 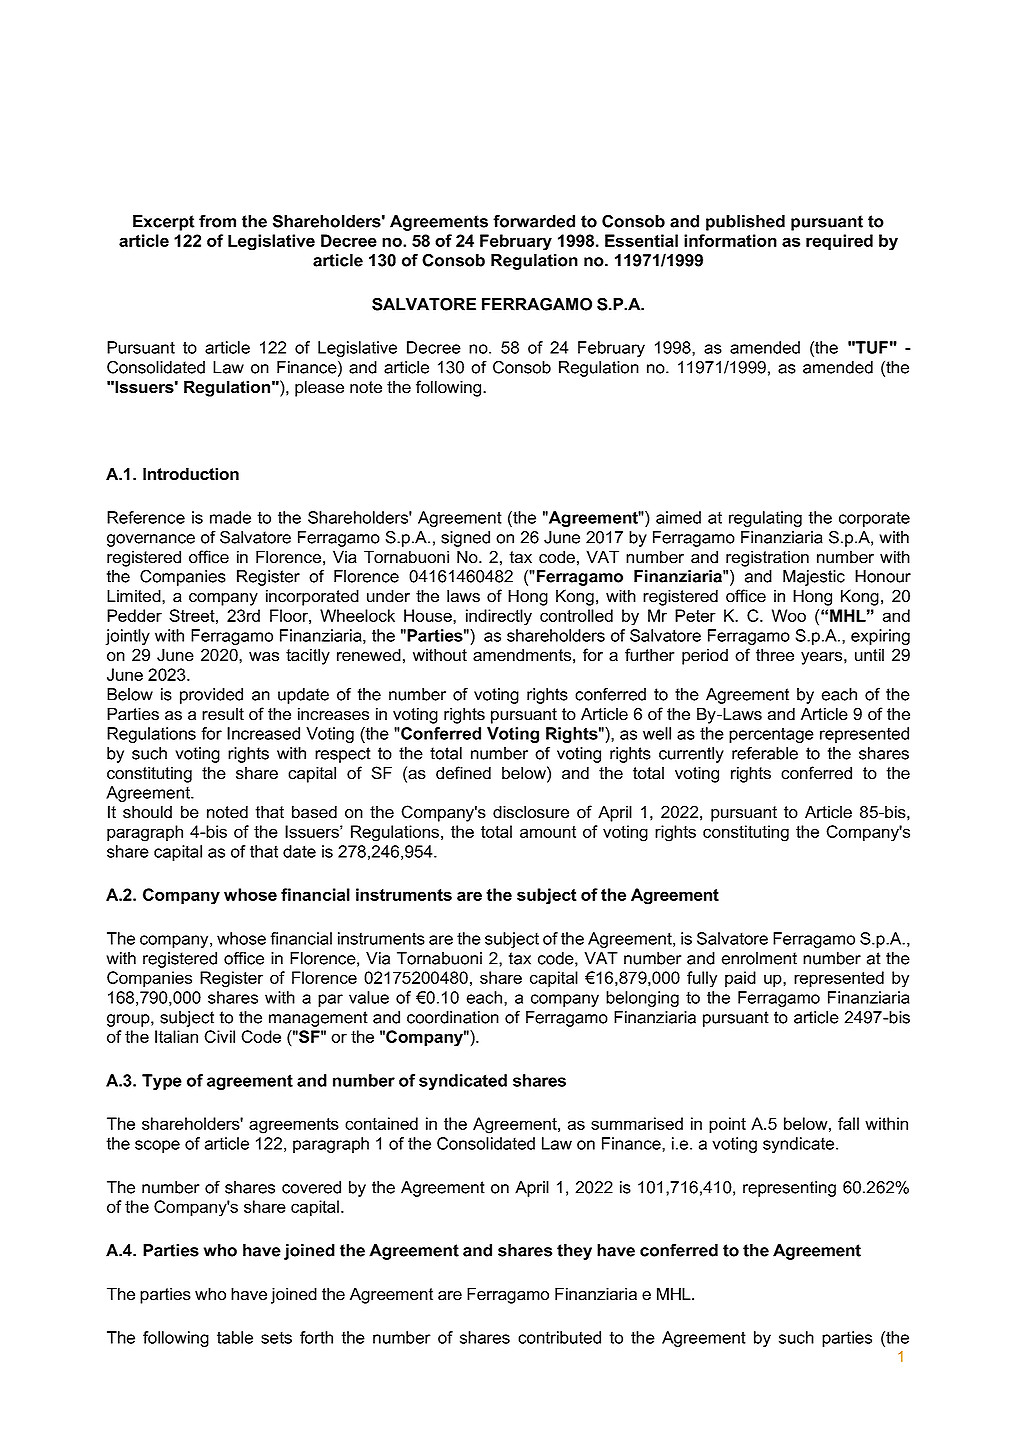 I want to click on required, so click(x=839, y=242).
